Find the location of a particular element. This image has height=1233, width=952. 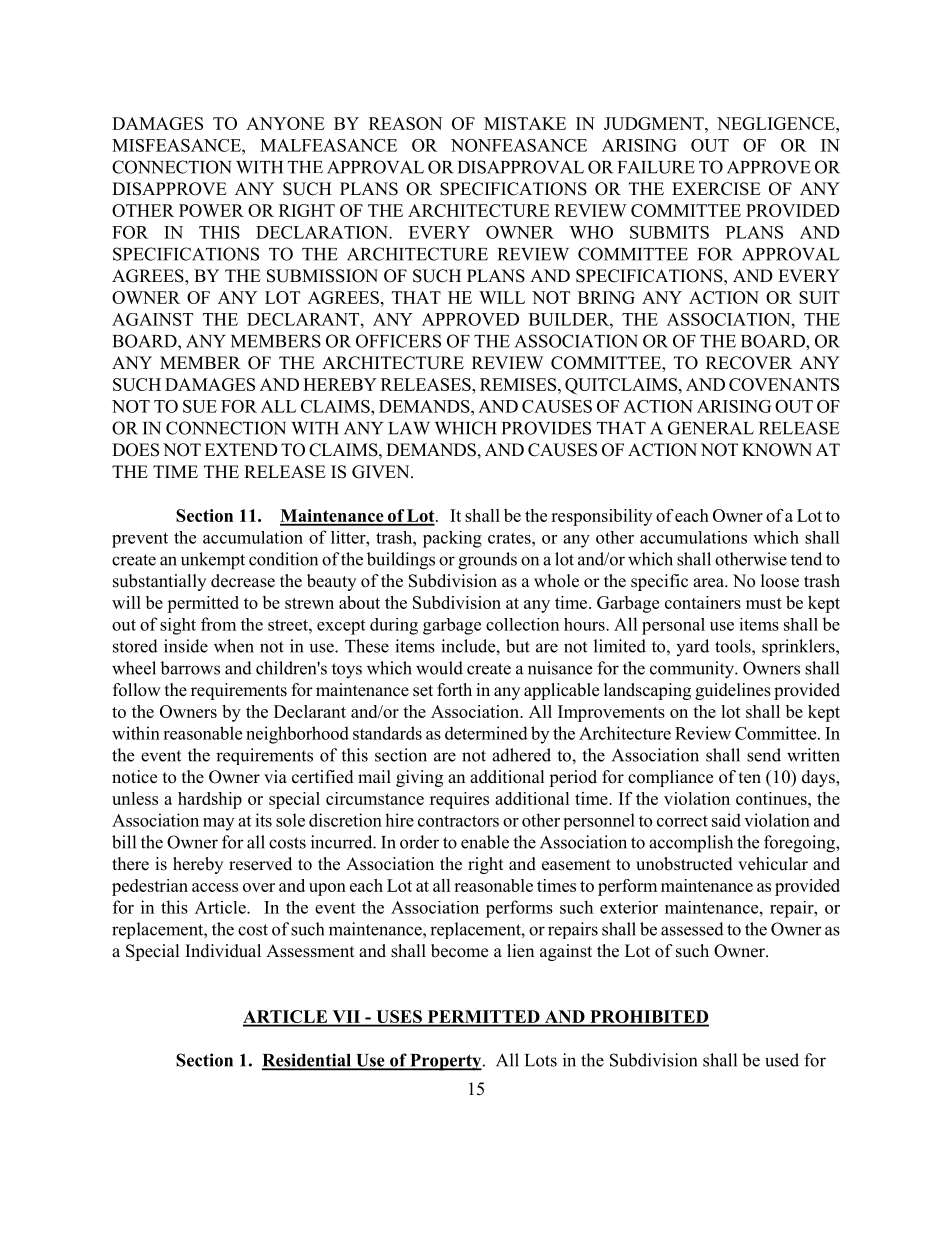

NEGLIGENCE is located at coordinates (777, 123).
